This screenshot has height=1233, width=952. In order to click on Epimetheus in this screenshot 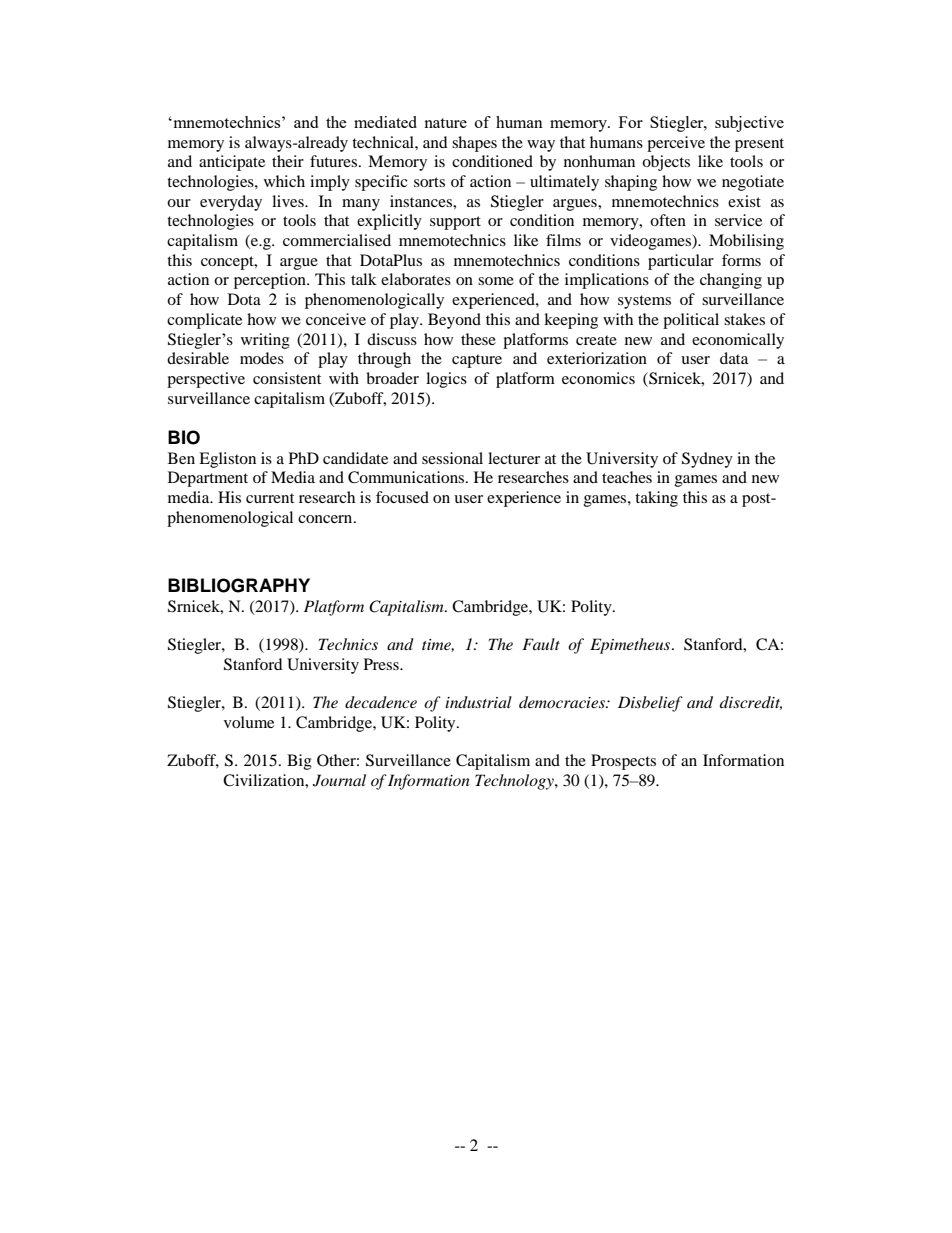, I will do `click(631, 646)`.
